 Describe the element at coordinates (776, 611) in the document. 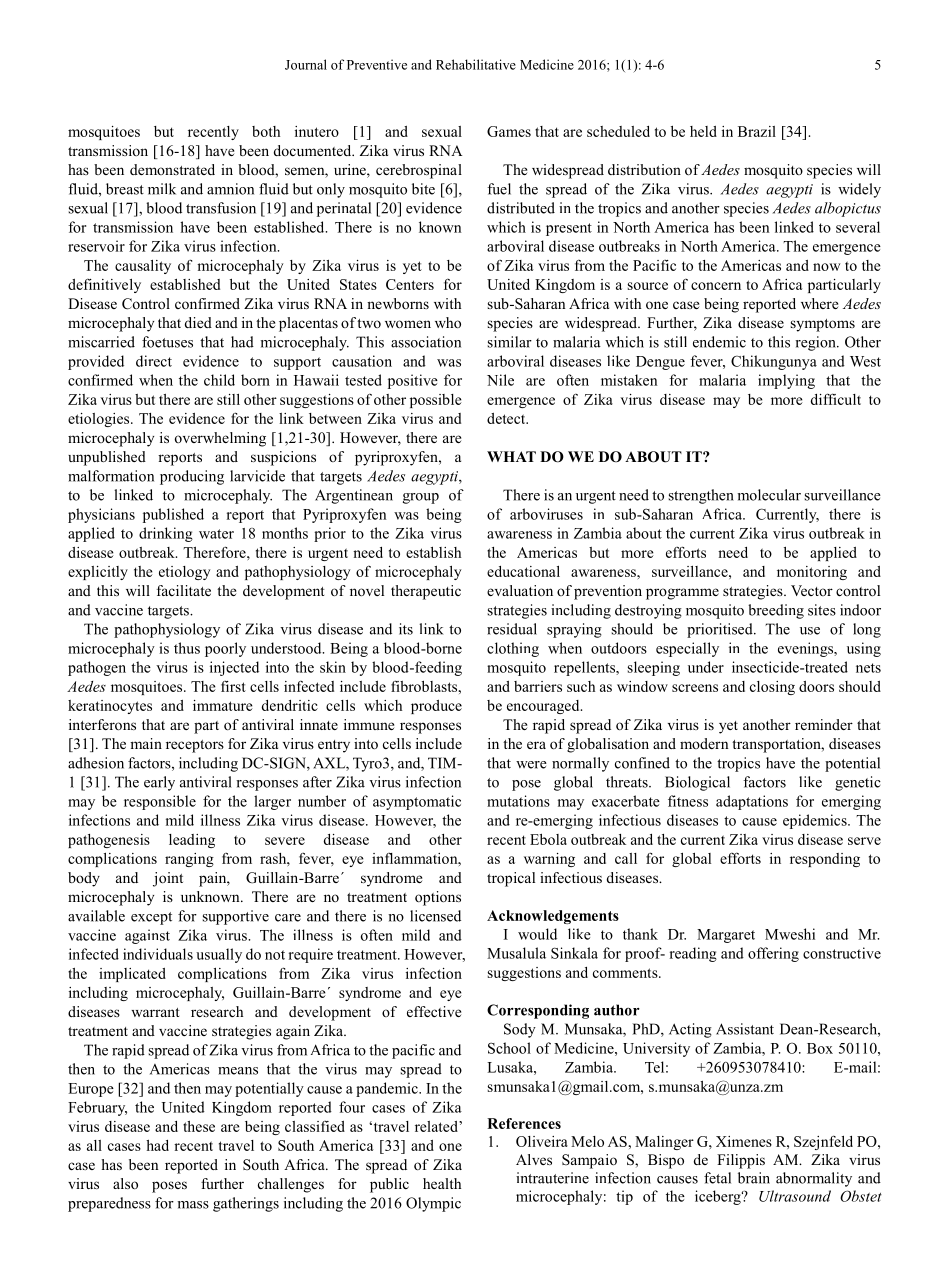

I see `breeding` at that location.
